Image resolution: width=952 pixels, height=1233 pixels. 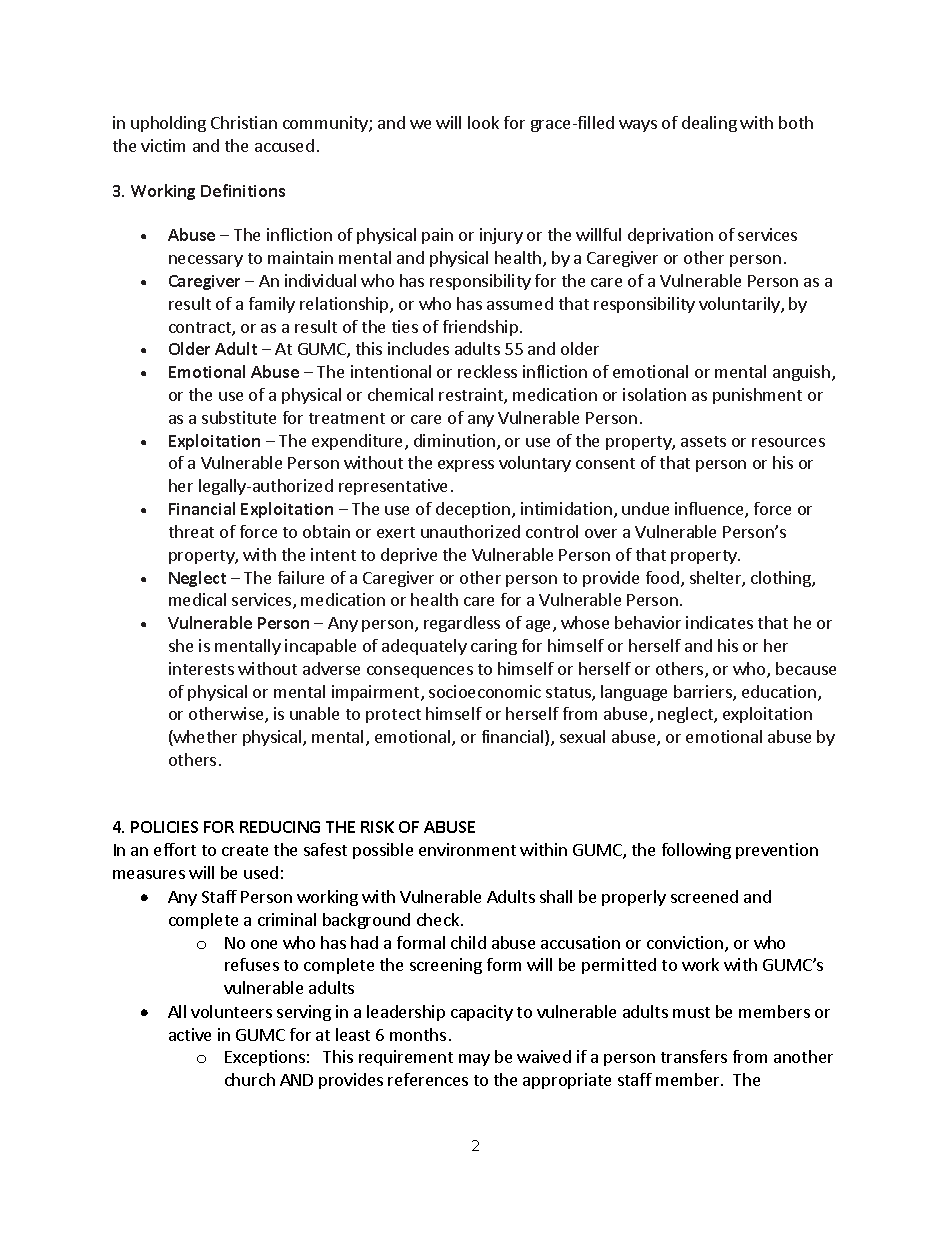 I want to click on look, so click(x=483, y=122).
